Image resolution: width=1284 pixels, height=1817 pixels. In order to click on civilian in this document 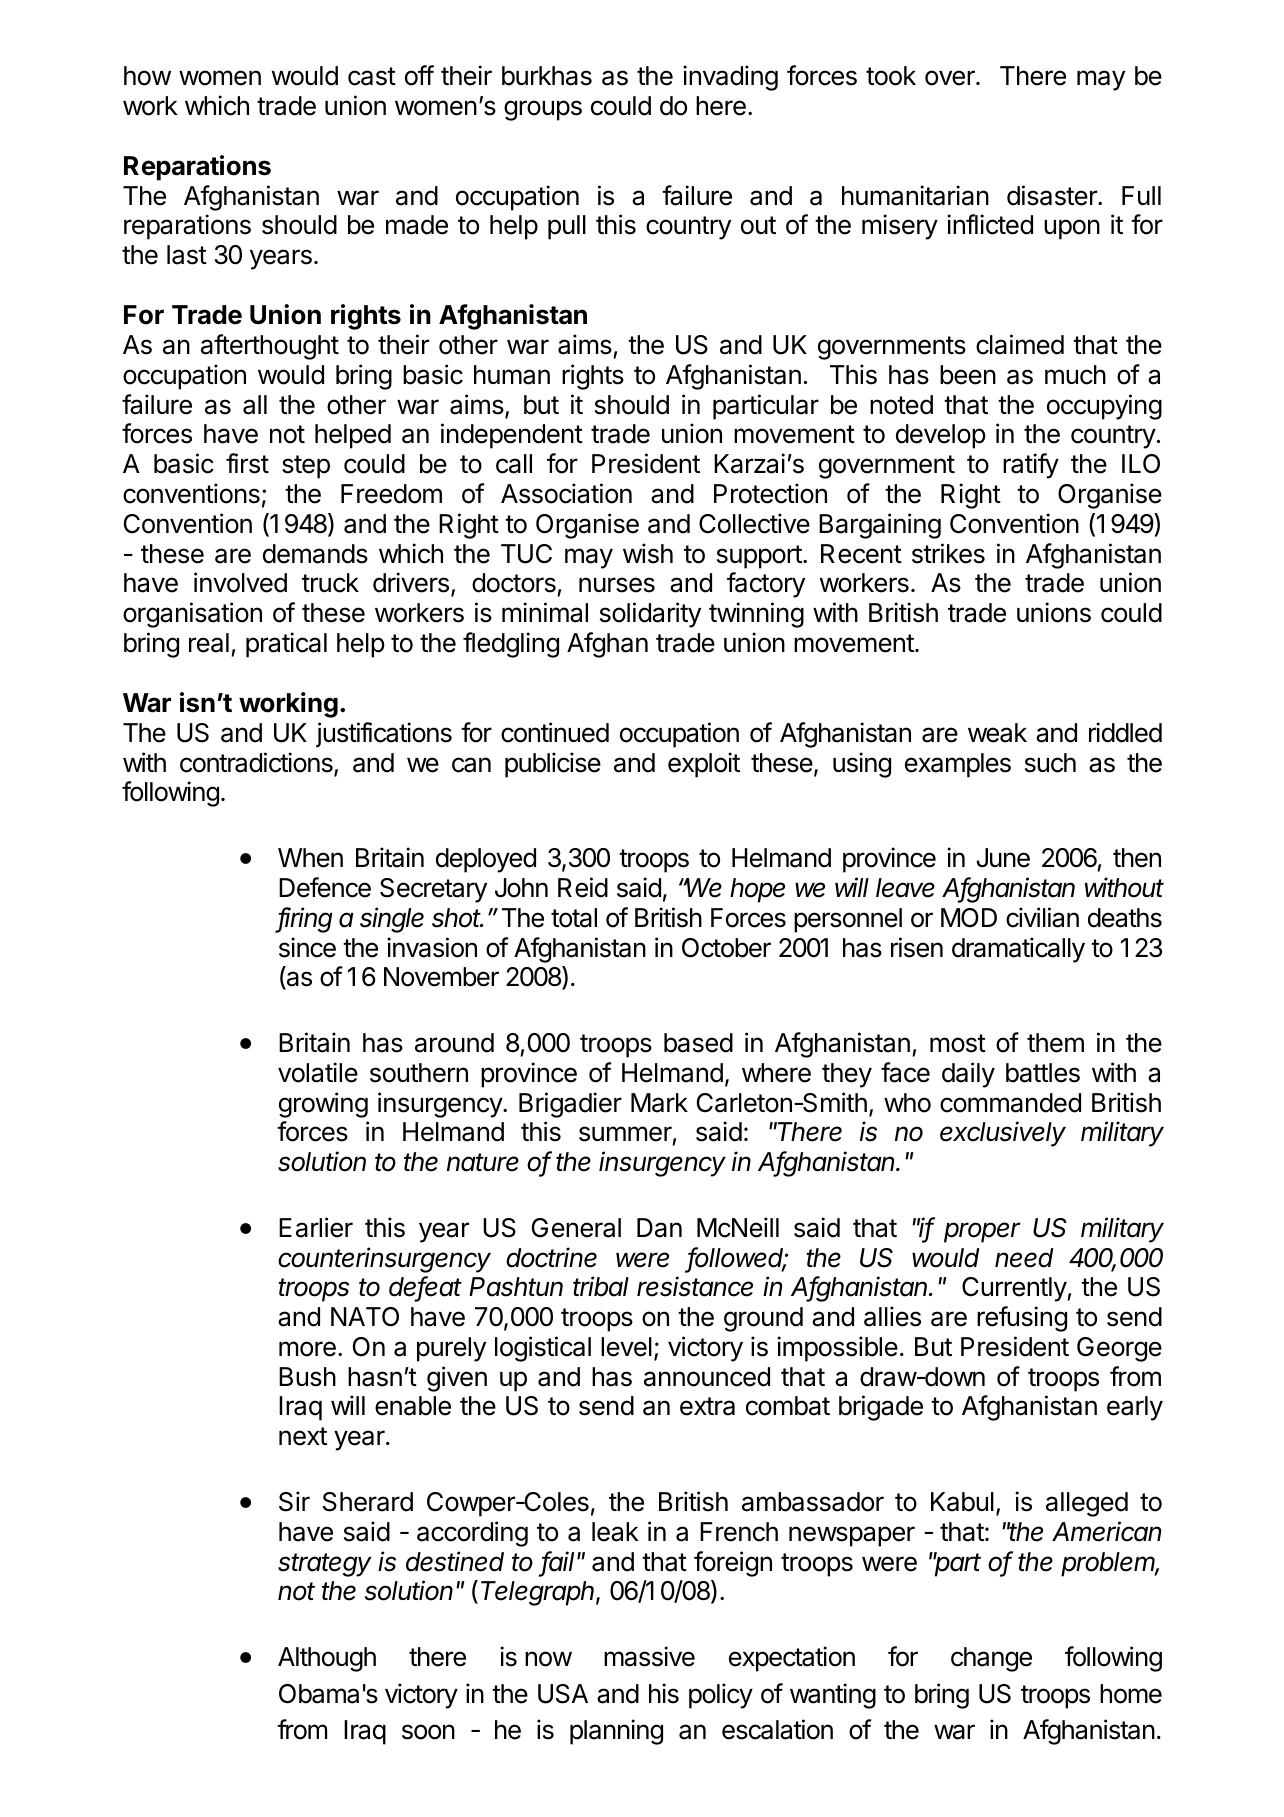, I will do `click(1042, 917)`.
